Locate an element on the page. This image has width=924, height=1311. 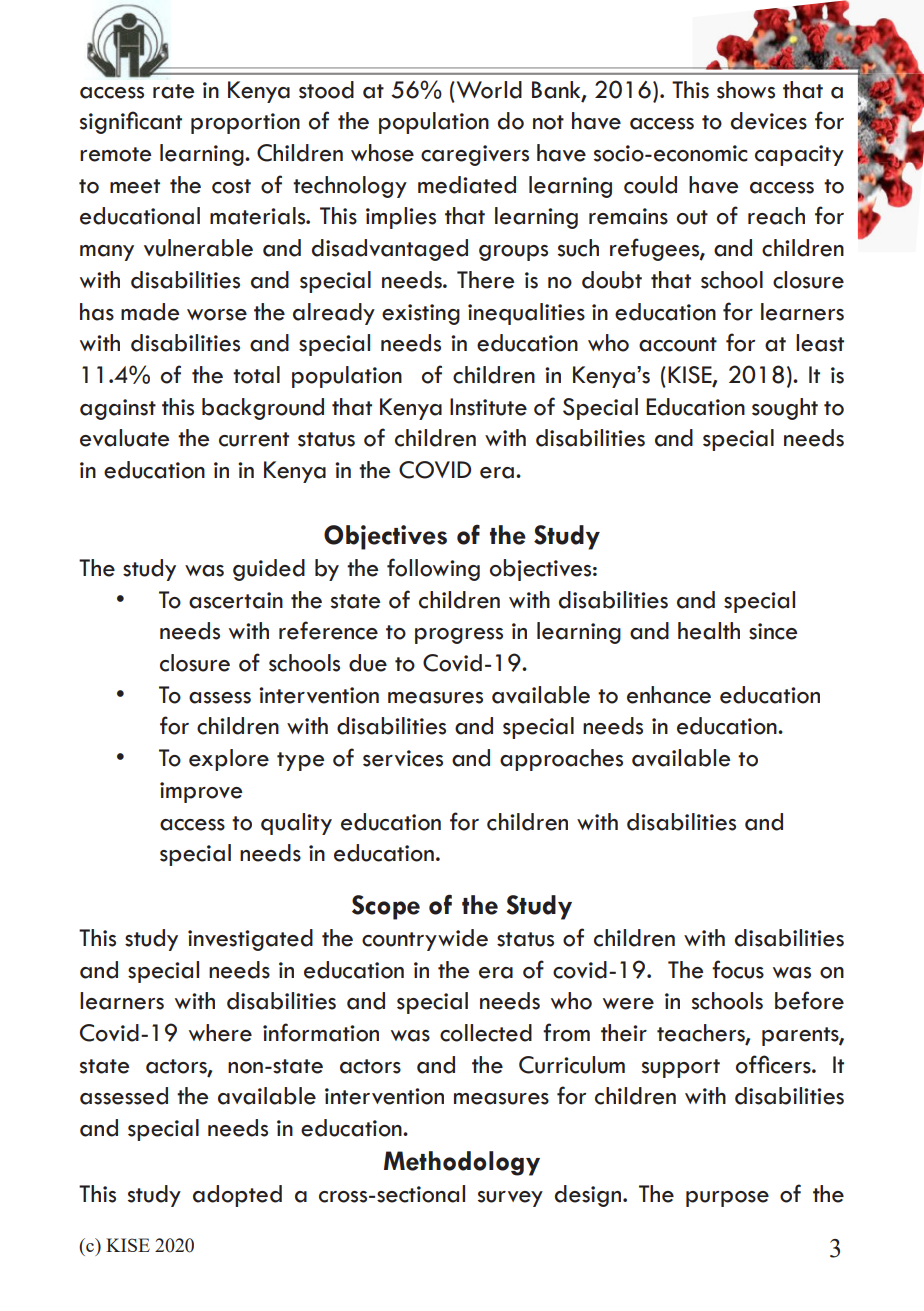
ascertain is located at coordinates (236, 600).
